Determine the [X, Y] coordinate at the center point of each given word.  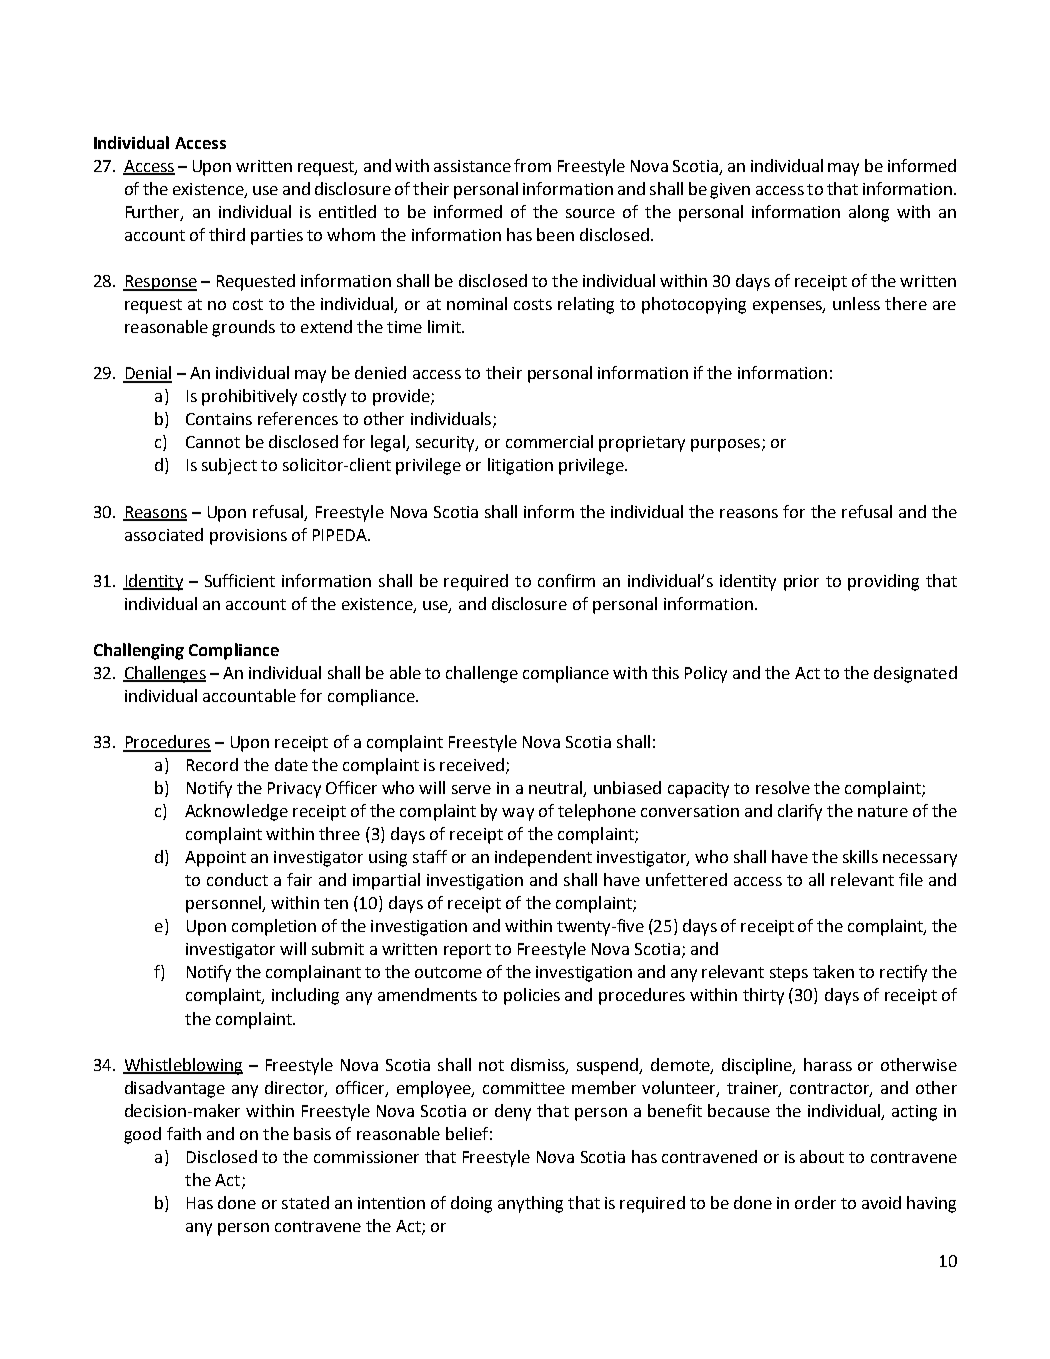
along [869, 213]
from [532, 165]
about [822, 1156]
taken [833, 971]
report [467, 951]
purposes [727, 445]
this [665, 672]
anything [530, 1204]
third [227, 234]
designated [915, 674]
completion [274, 927]
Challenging [139, 651]
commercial [549, 441]
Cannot [213, 442]
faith [184, 1133]
